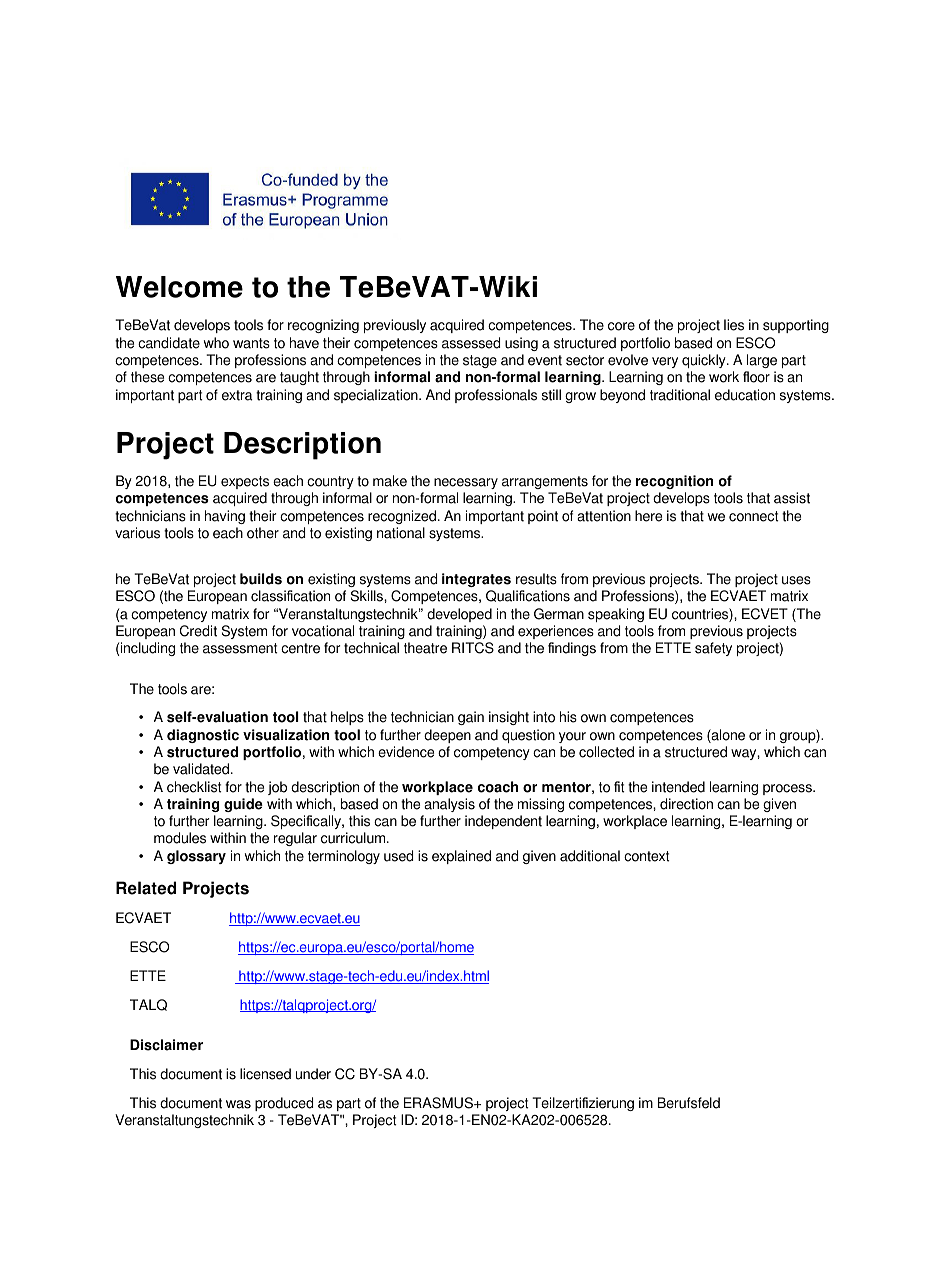 The height and width of the image is (1268, 952). I want to click on was, so click(238, 1104).
